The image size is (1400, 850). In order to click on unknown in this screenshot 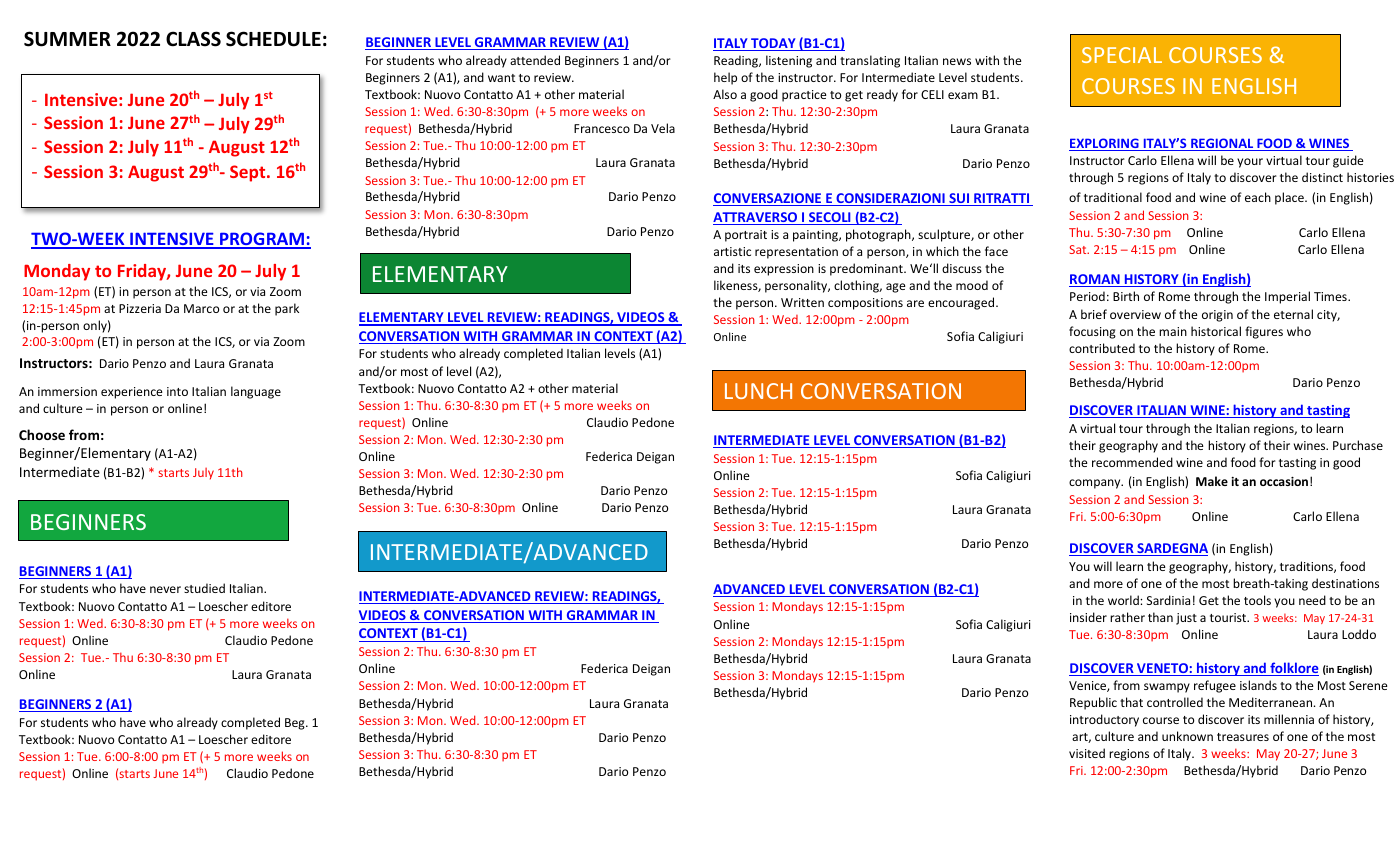, I will do `click(1187, 736)`.
